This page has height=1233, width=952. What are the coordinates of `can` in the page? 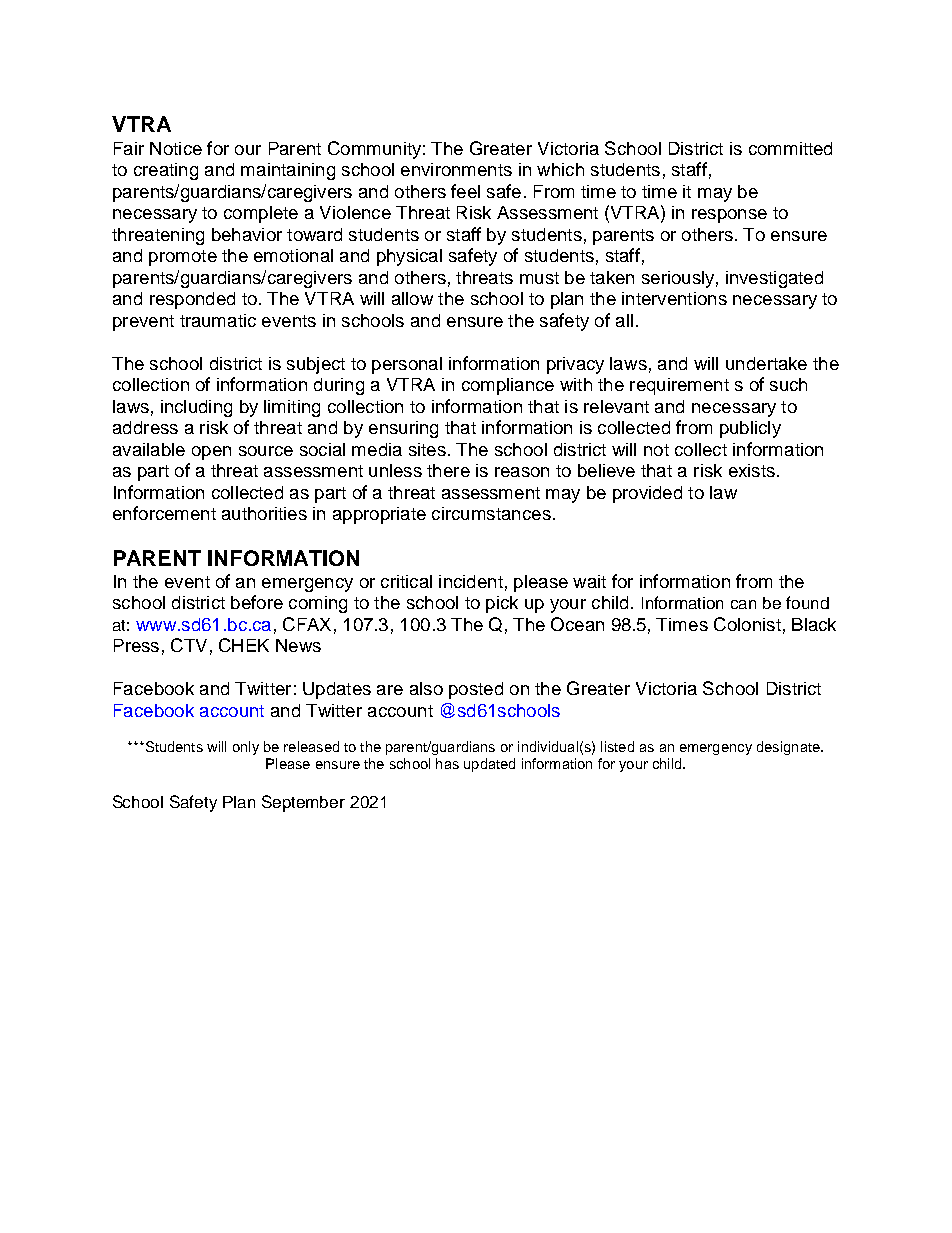 It's located at (743, 604).
